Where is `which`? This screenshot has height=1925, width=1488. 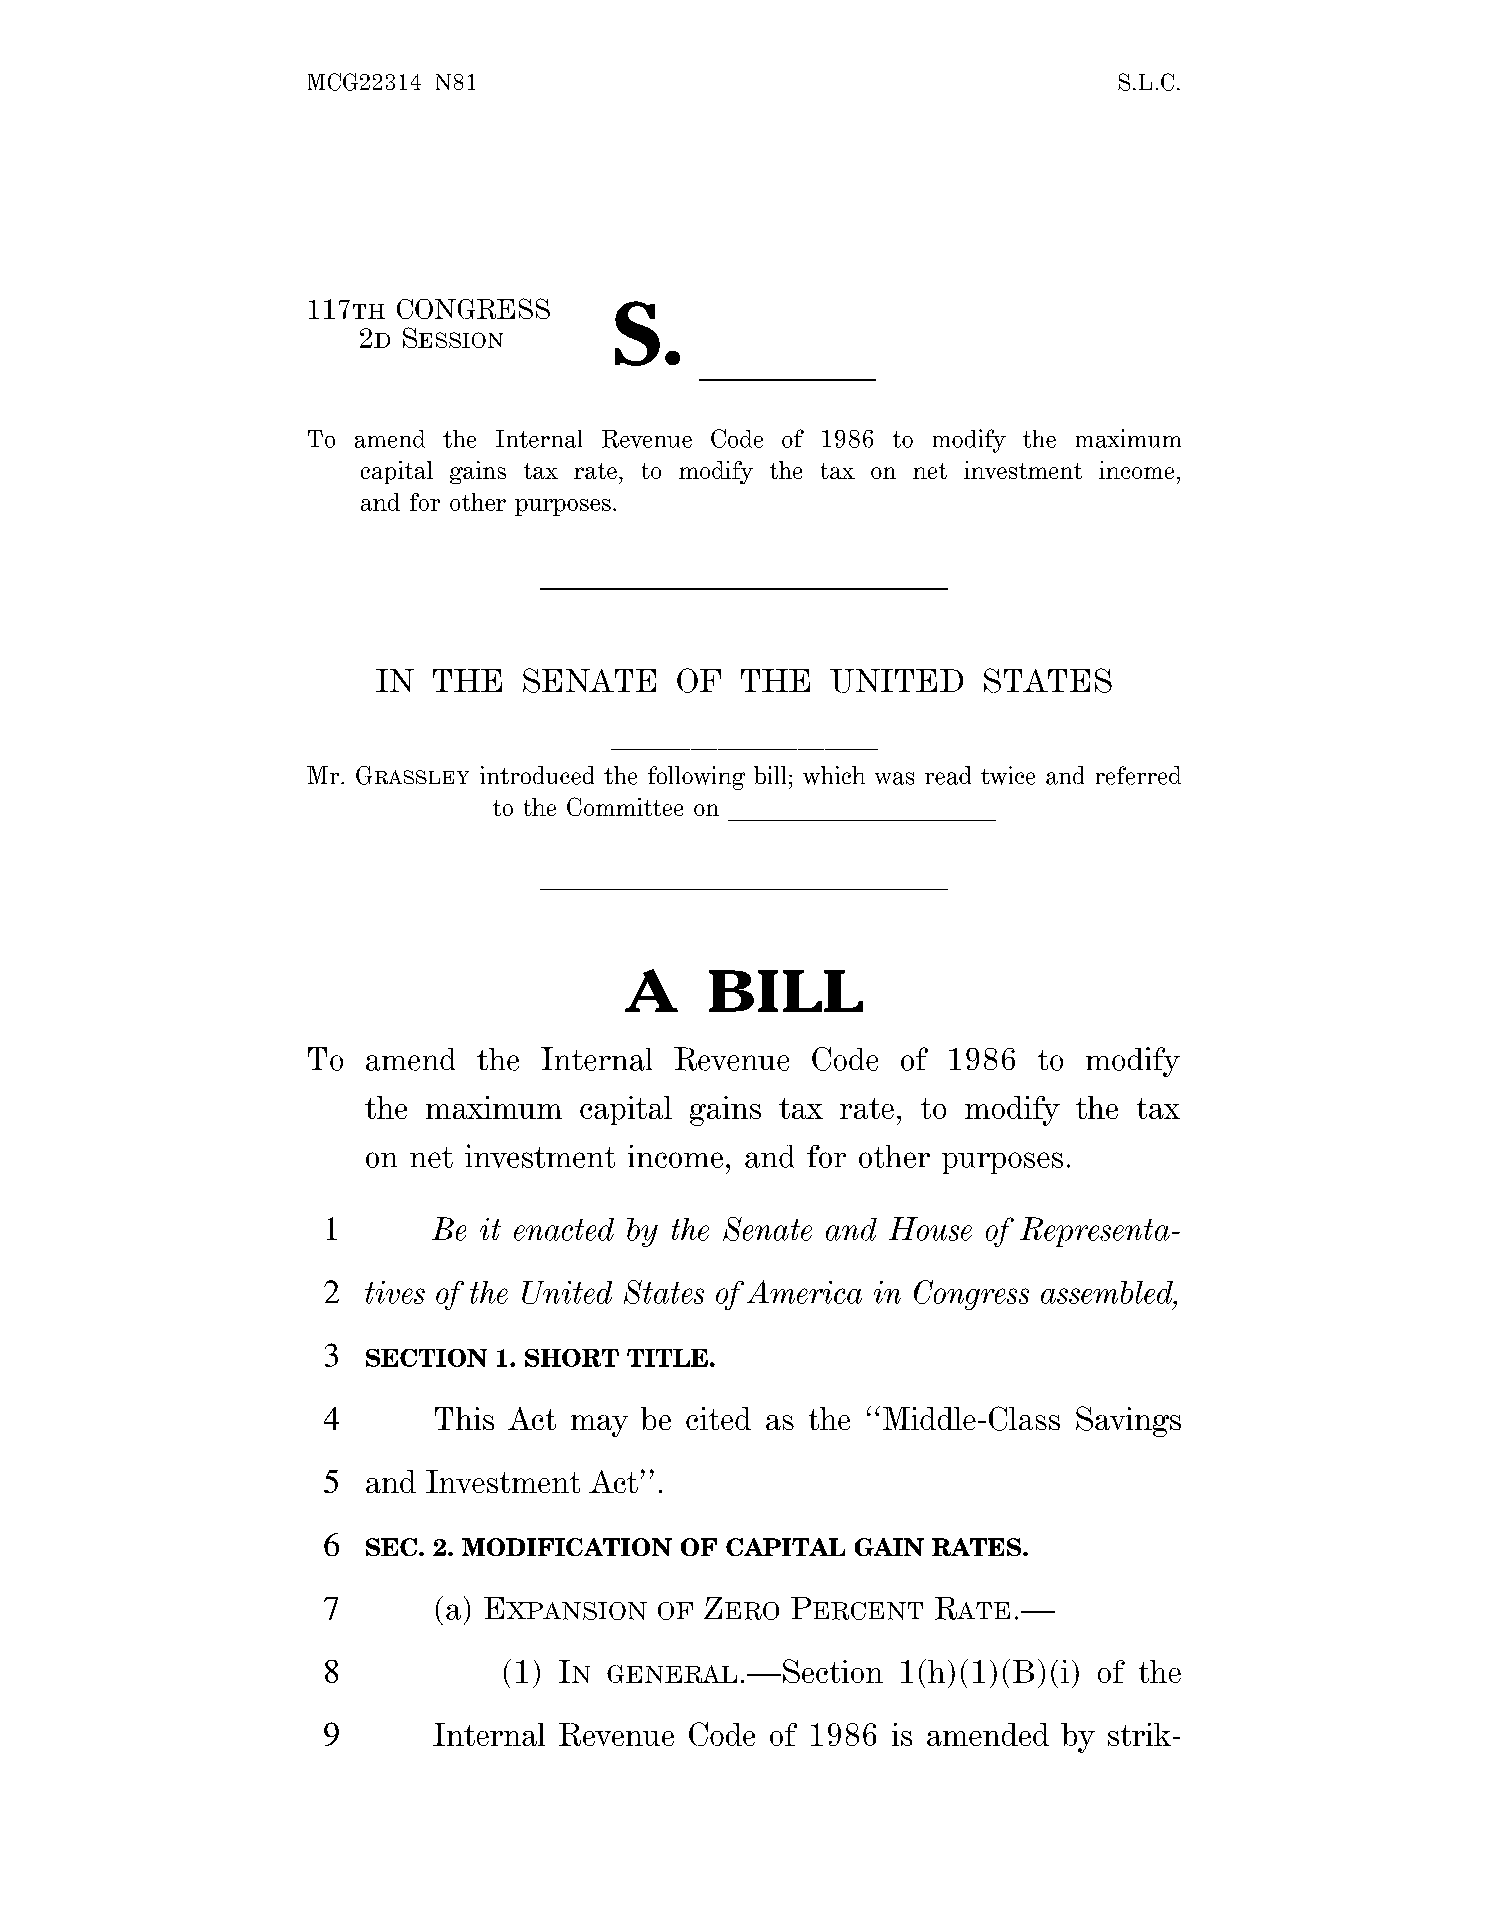
which is located at coordinates (834, 775).
